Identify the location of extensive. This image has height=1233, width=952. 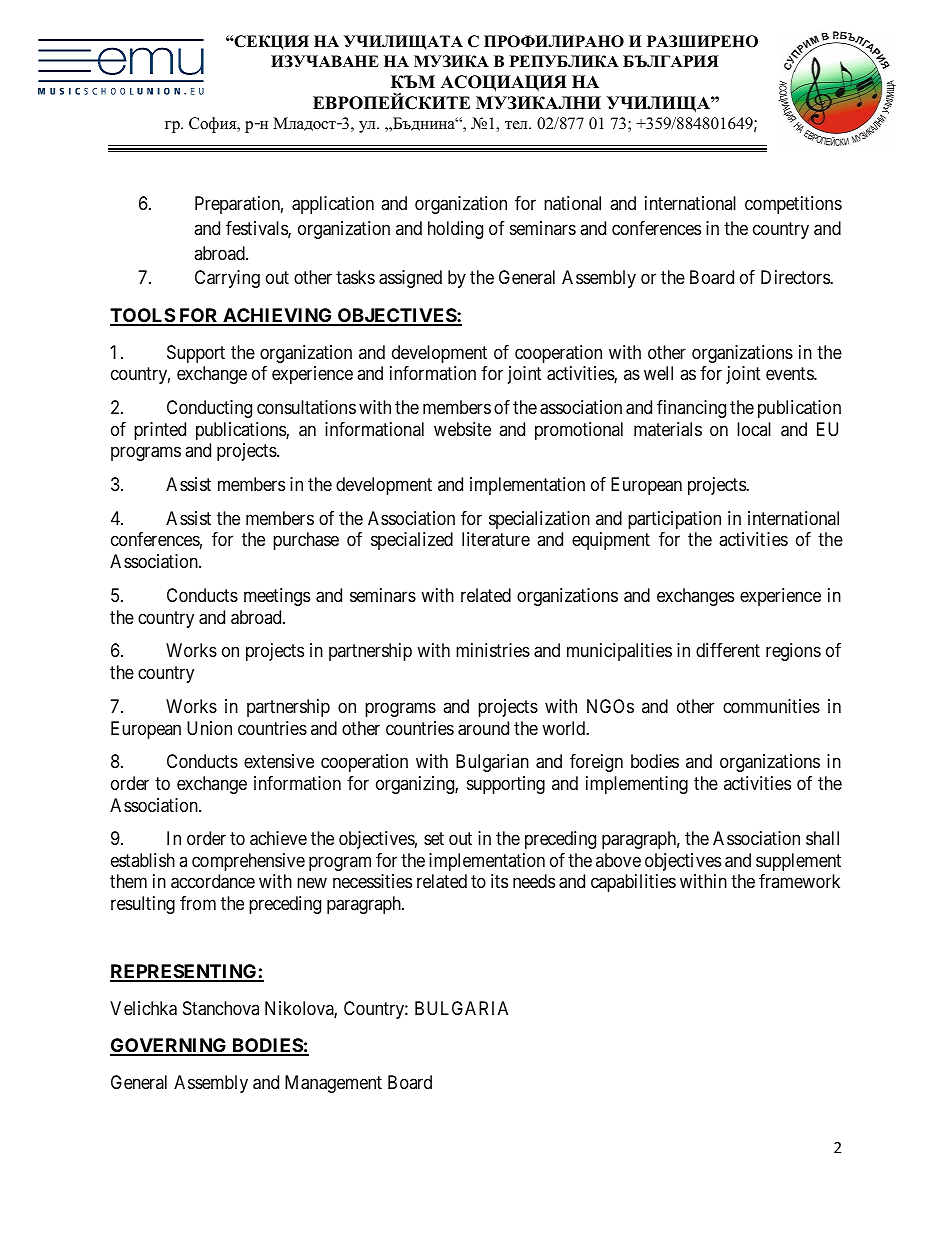
(279, 761).
